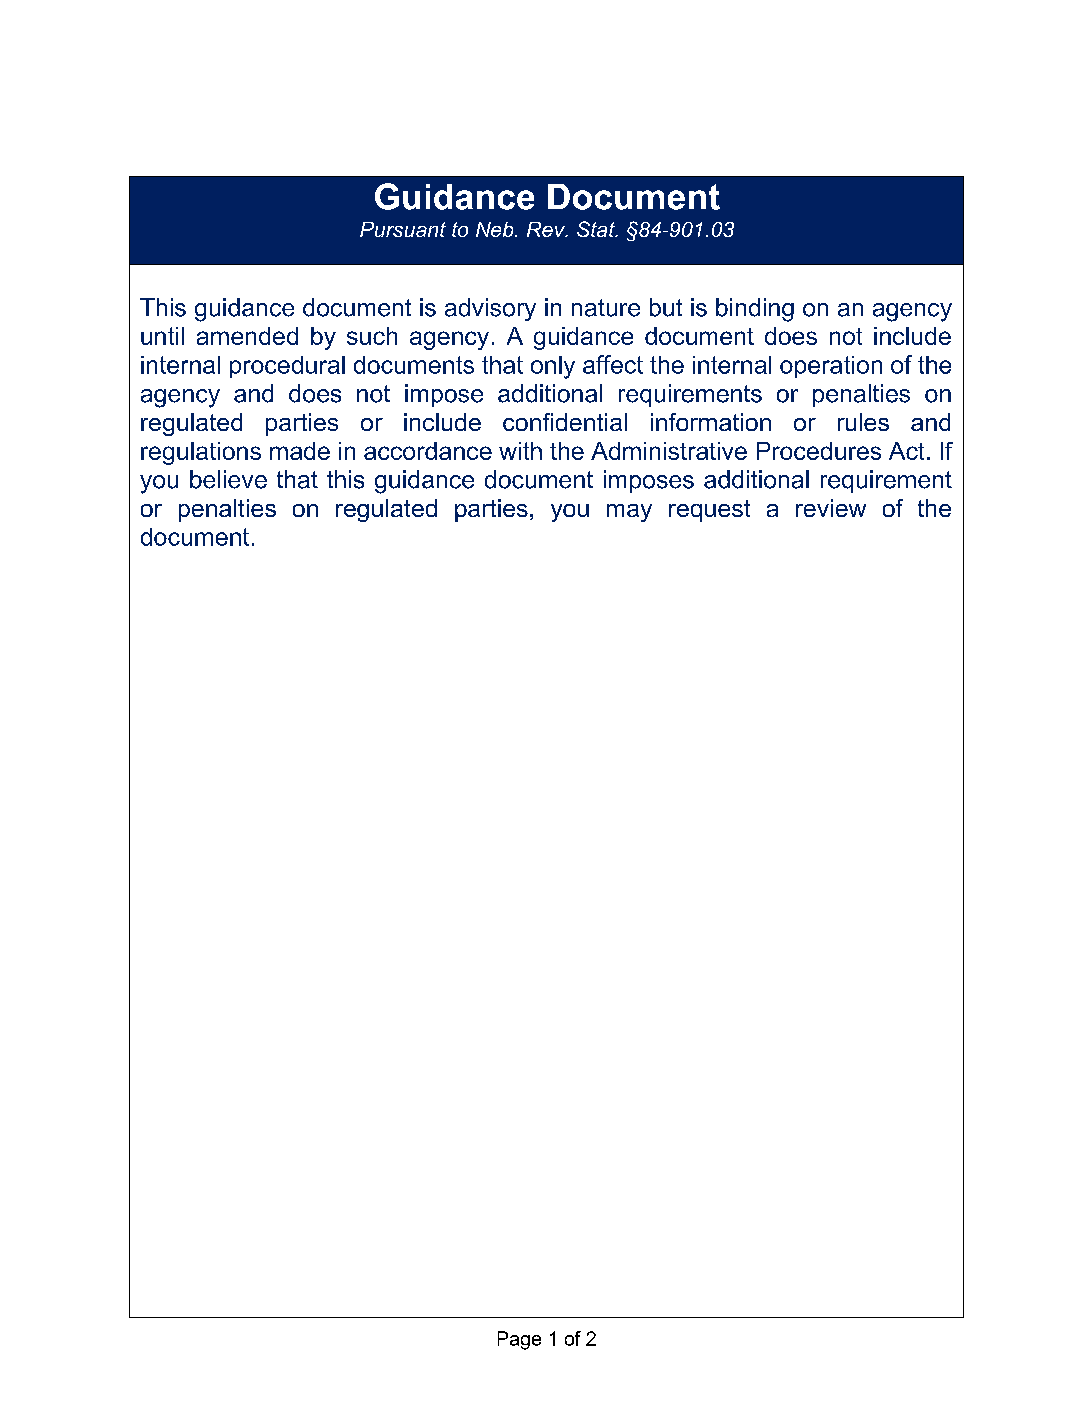 The width and height of the screenshot is (1091, 1411). I want to click on accordance, so click(428, 451).
